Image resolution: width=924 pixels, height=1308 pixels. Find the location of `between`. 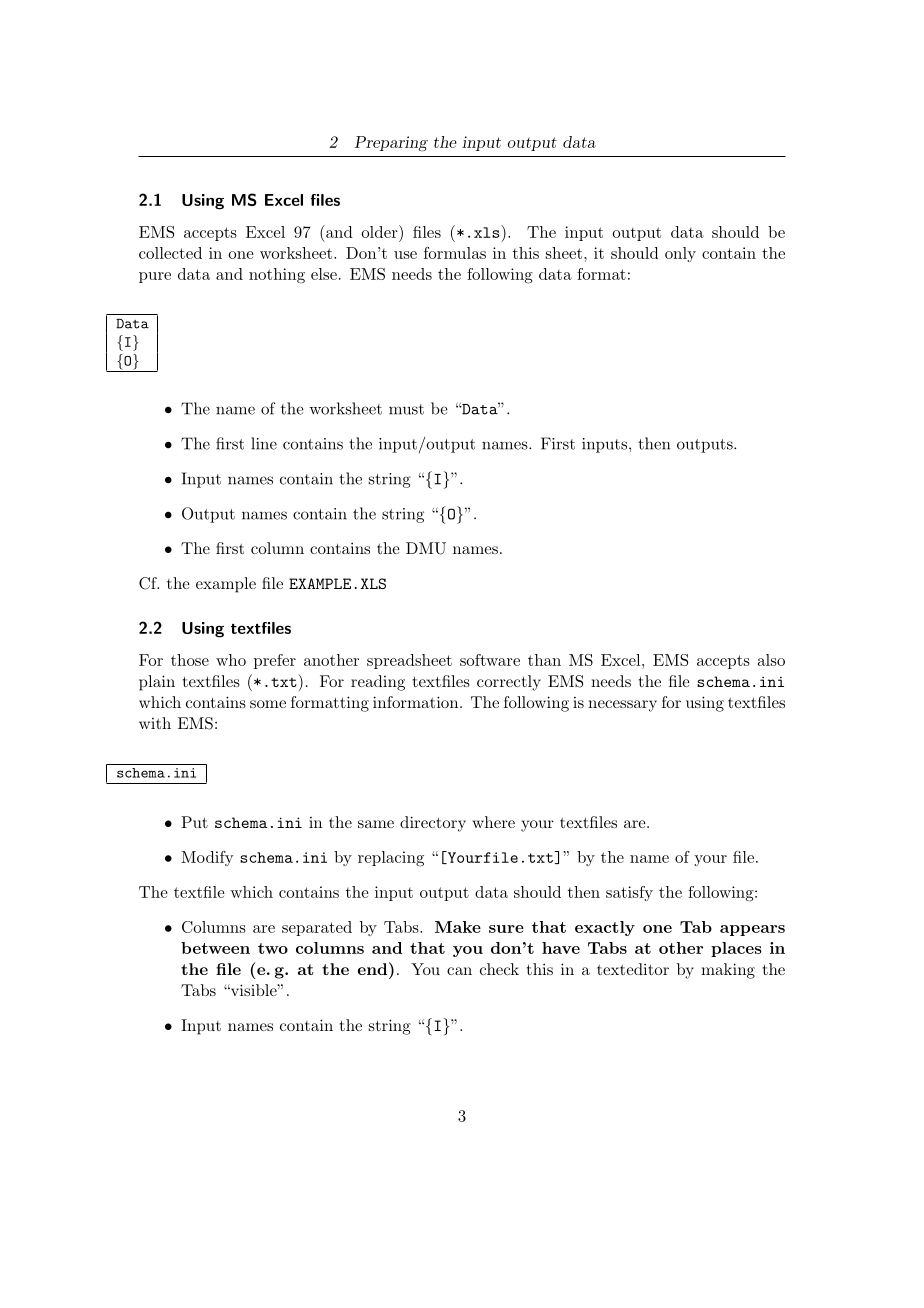

between is located at coordinates (215, 948).
